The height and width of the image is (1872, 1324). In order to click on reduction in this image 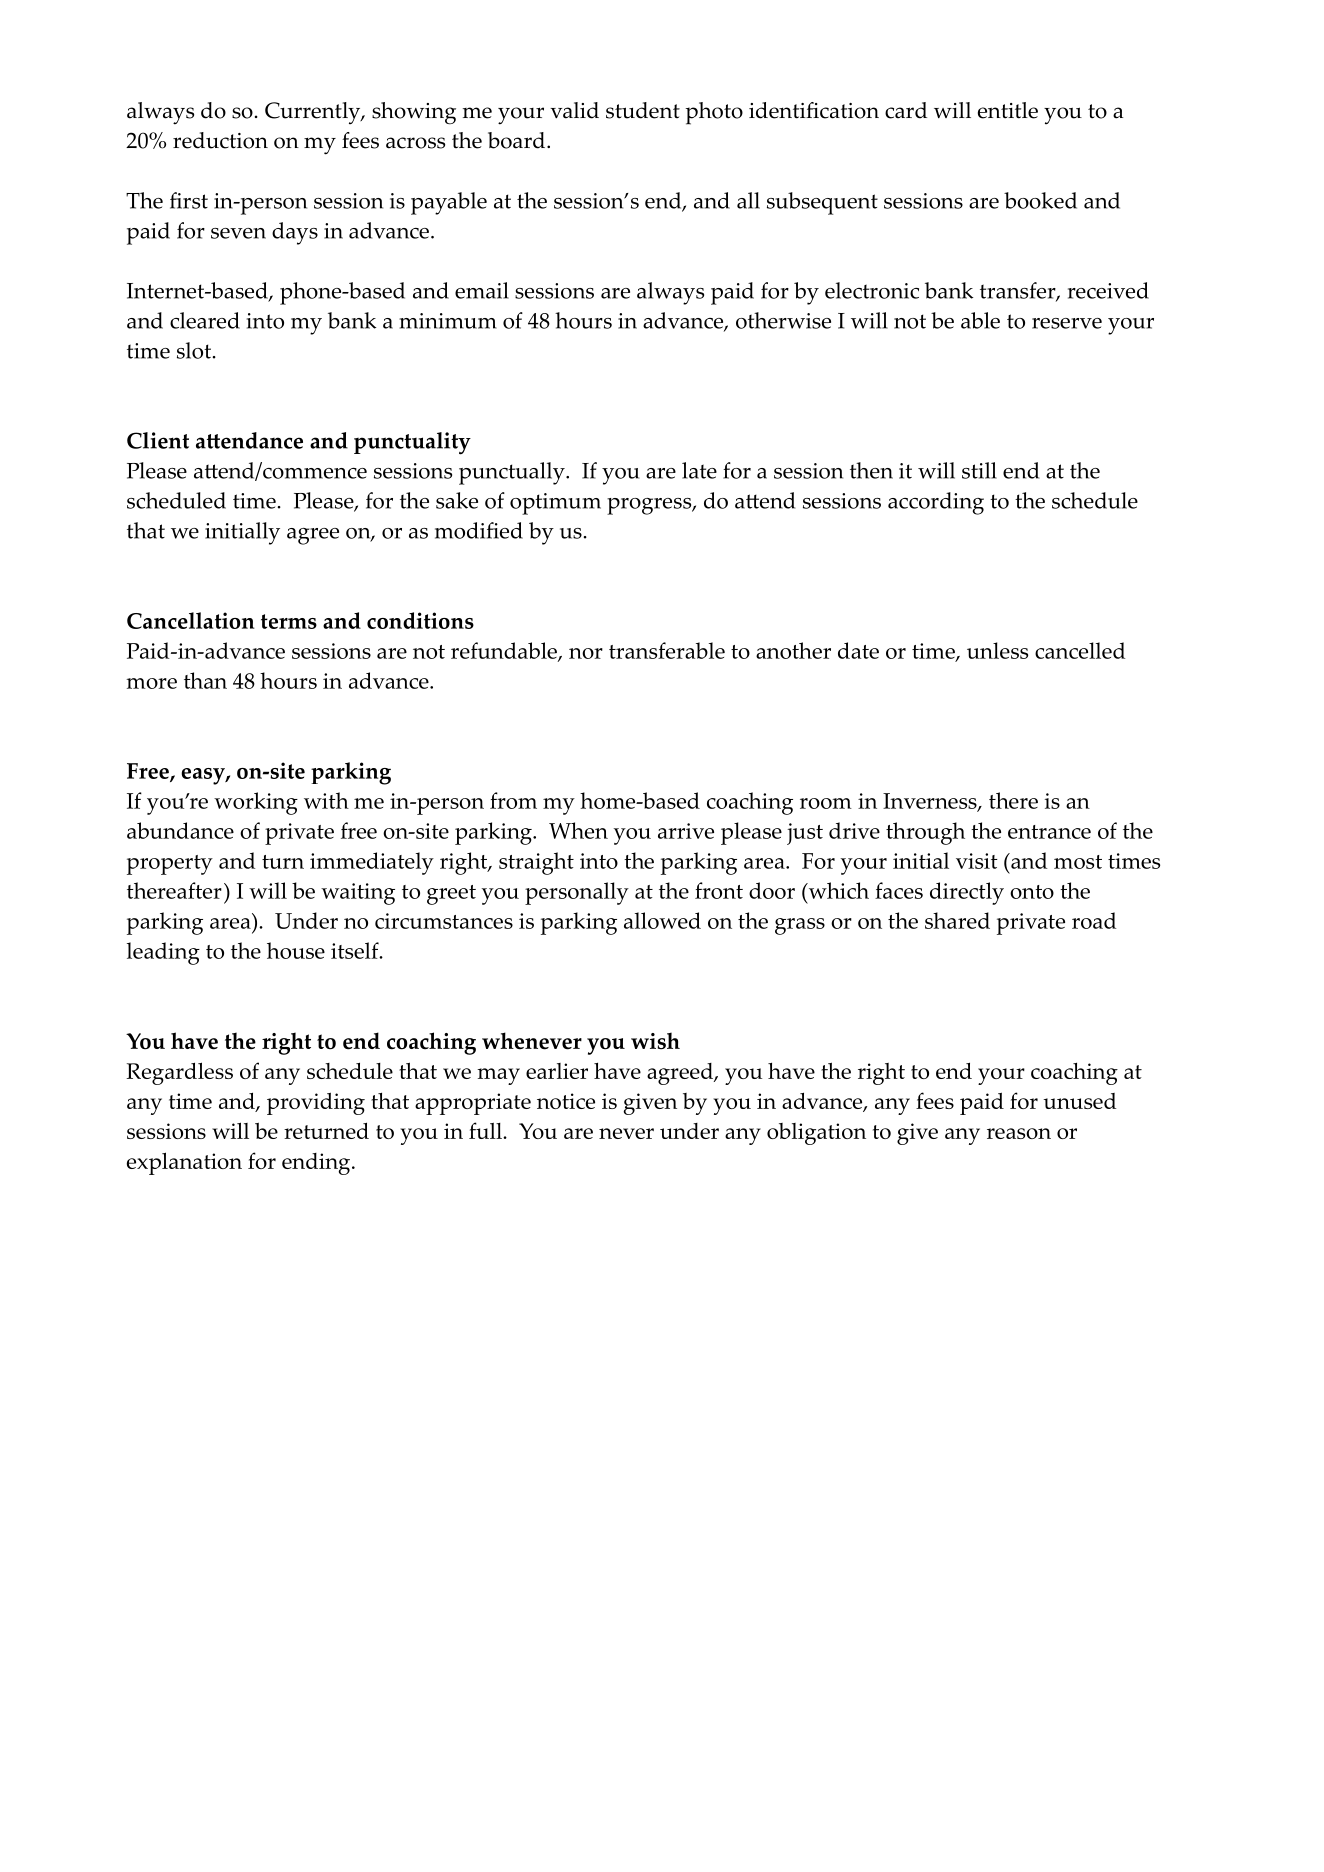, I will do `click(220, 140)`.
